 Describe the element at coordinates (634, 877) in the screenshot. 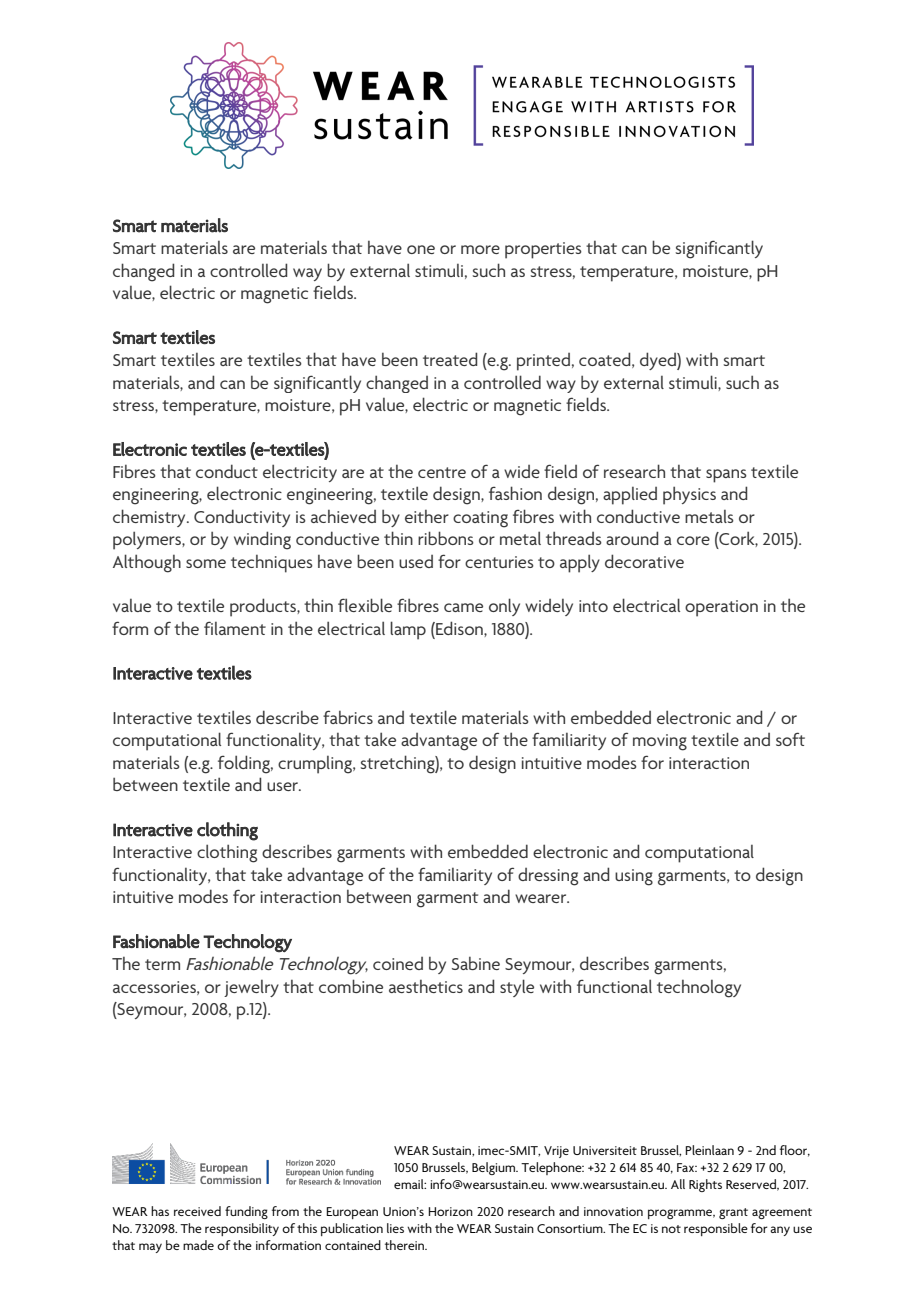

I see `using` at that location.
